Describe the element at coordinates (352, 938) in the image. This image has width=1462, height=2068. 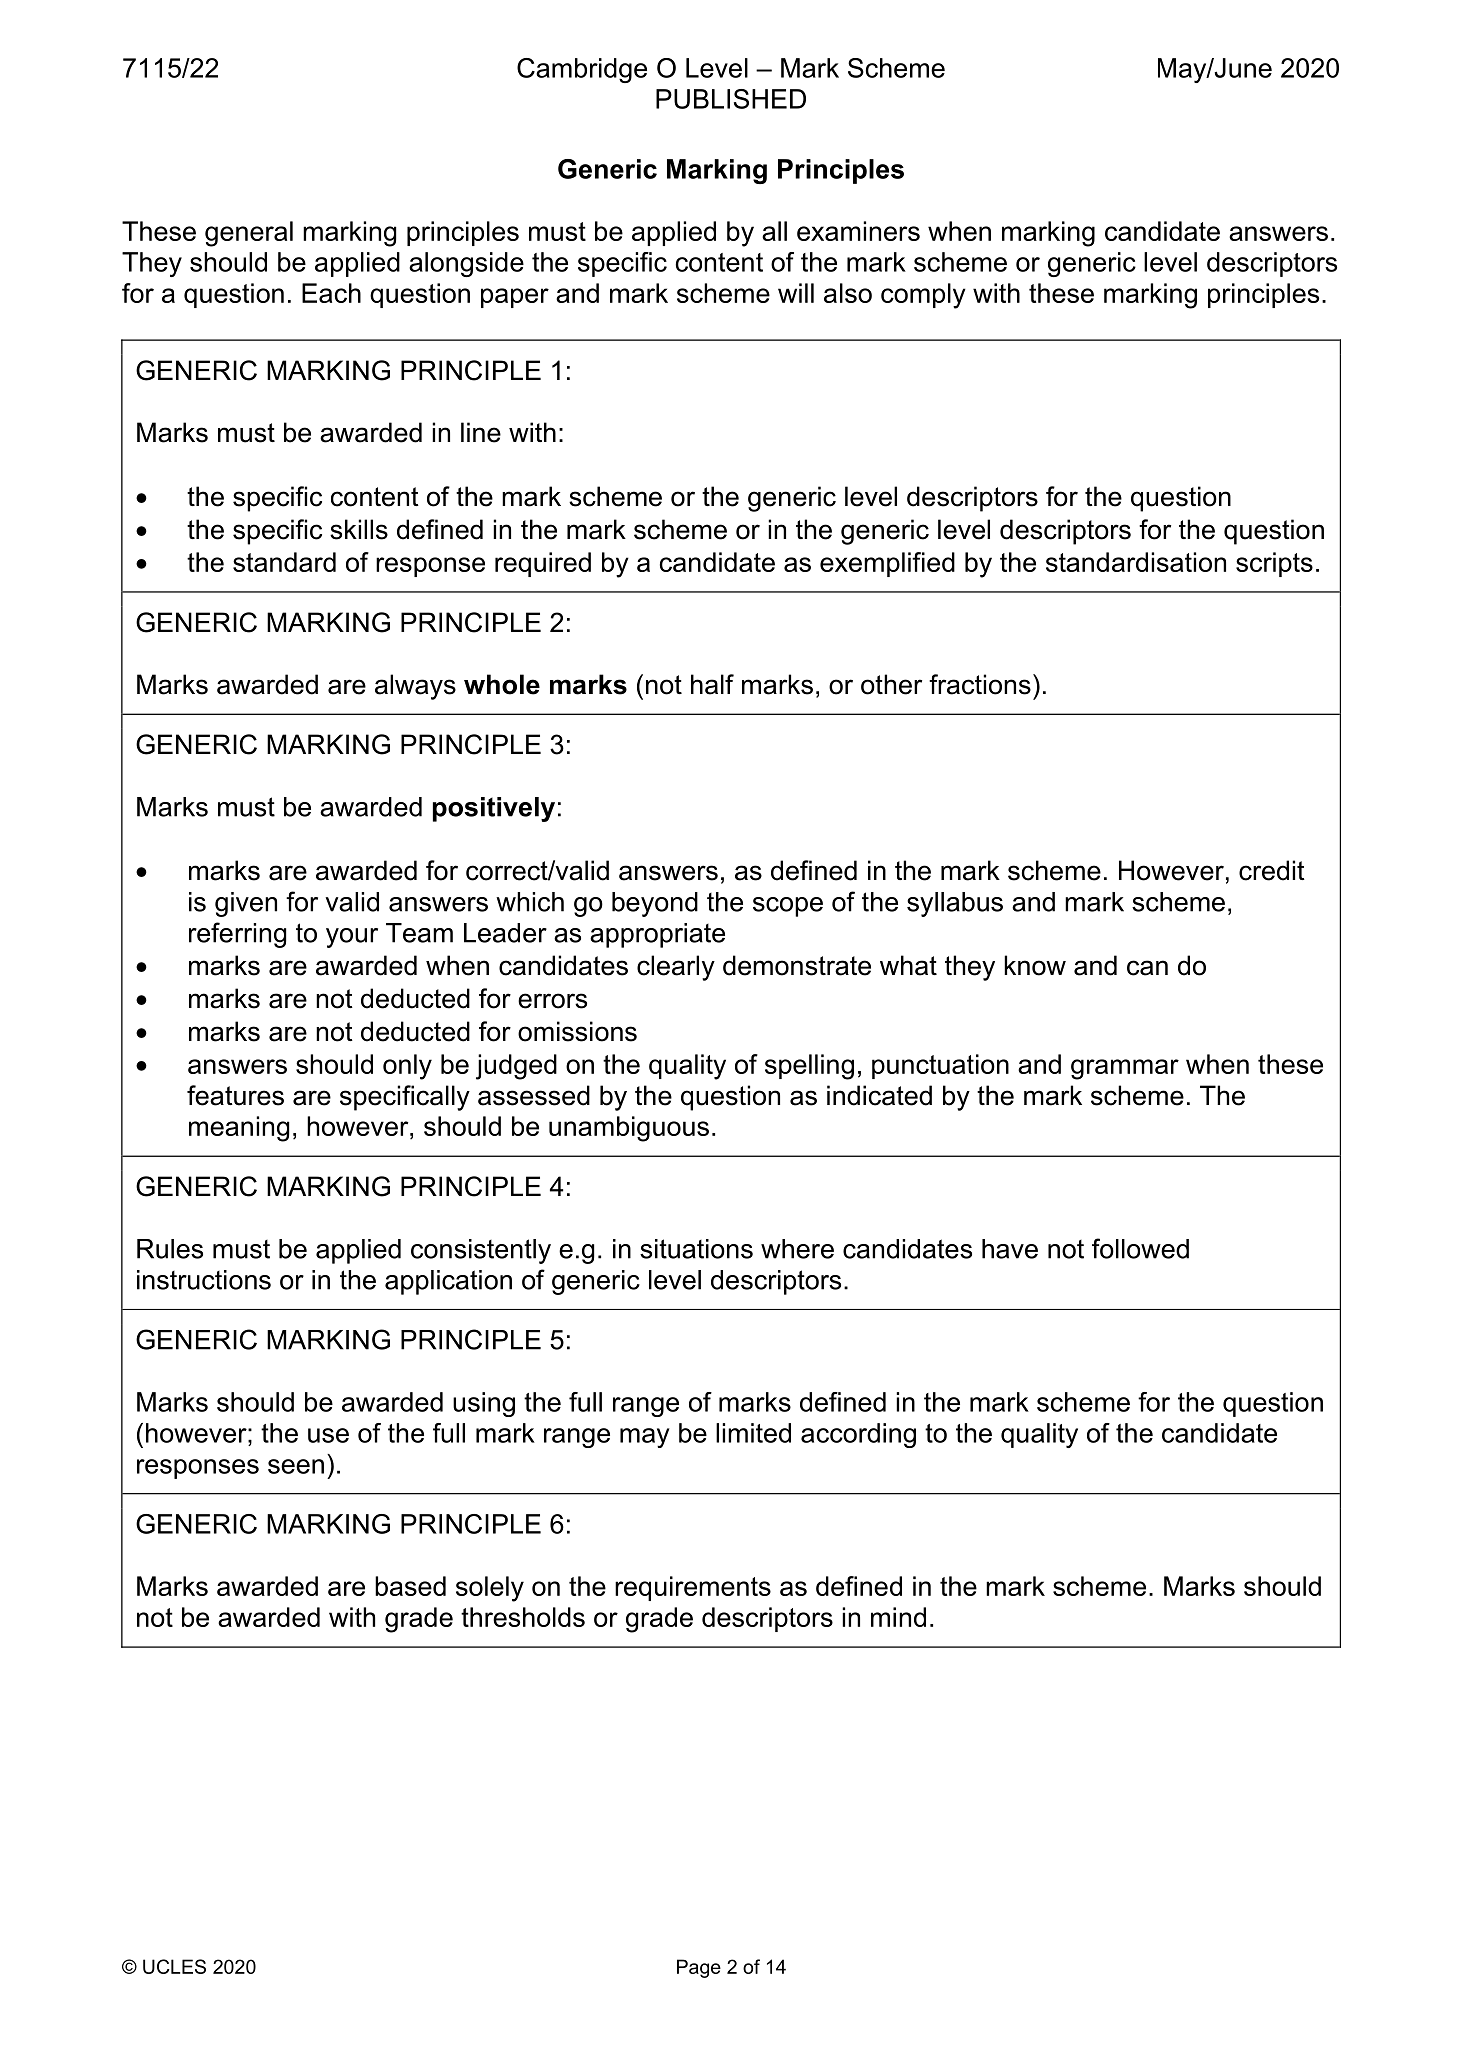
I see `your` at that location.
